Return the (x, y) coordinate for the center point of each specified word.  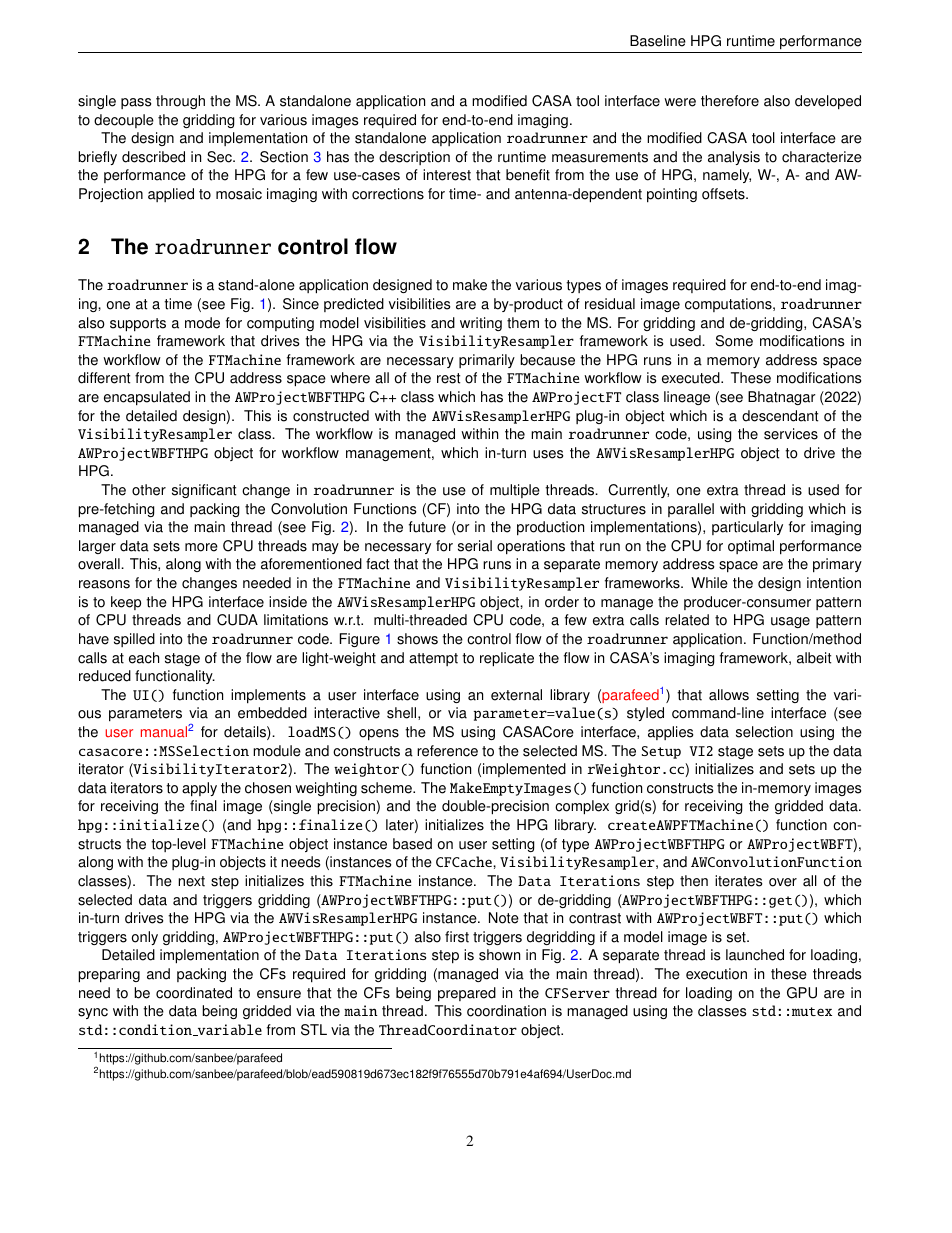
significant (204, 491)
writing (481, 324)
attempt (433, 659)
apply (199, 789)
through (180, 102)
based (412, 844)
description (414, 158)
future (427, 527)
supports (138, 325)
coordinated (194, 993)
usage (790, 622)
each (144, 658)
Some (734, 341)
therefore (730, 101)
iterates (739, 881)
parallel (691, 510)
